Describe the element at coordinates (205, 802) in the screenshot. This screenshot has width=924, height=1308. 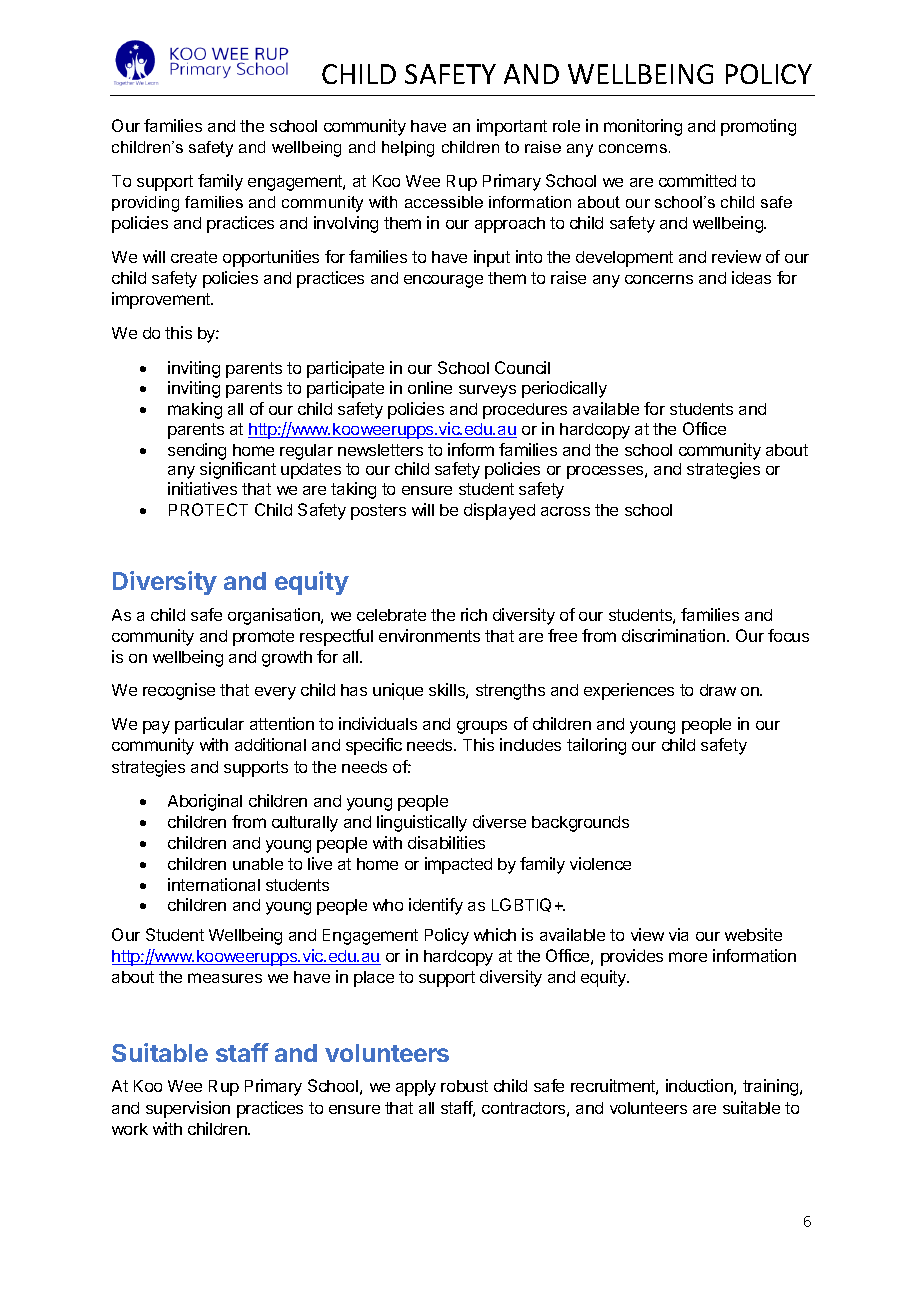
I see `Aboriginal` at that location.
